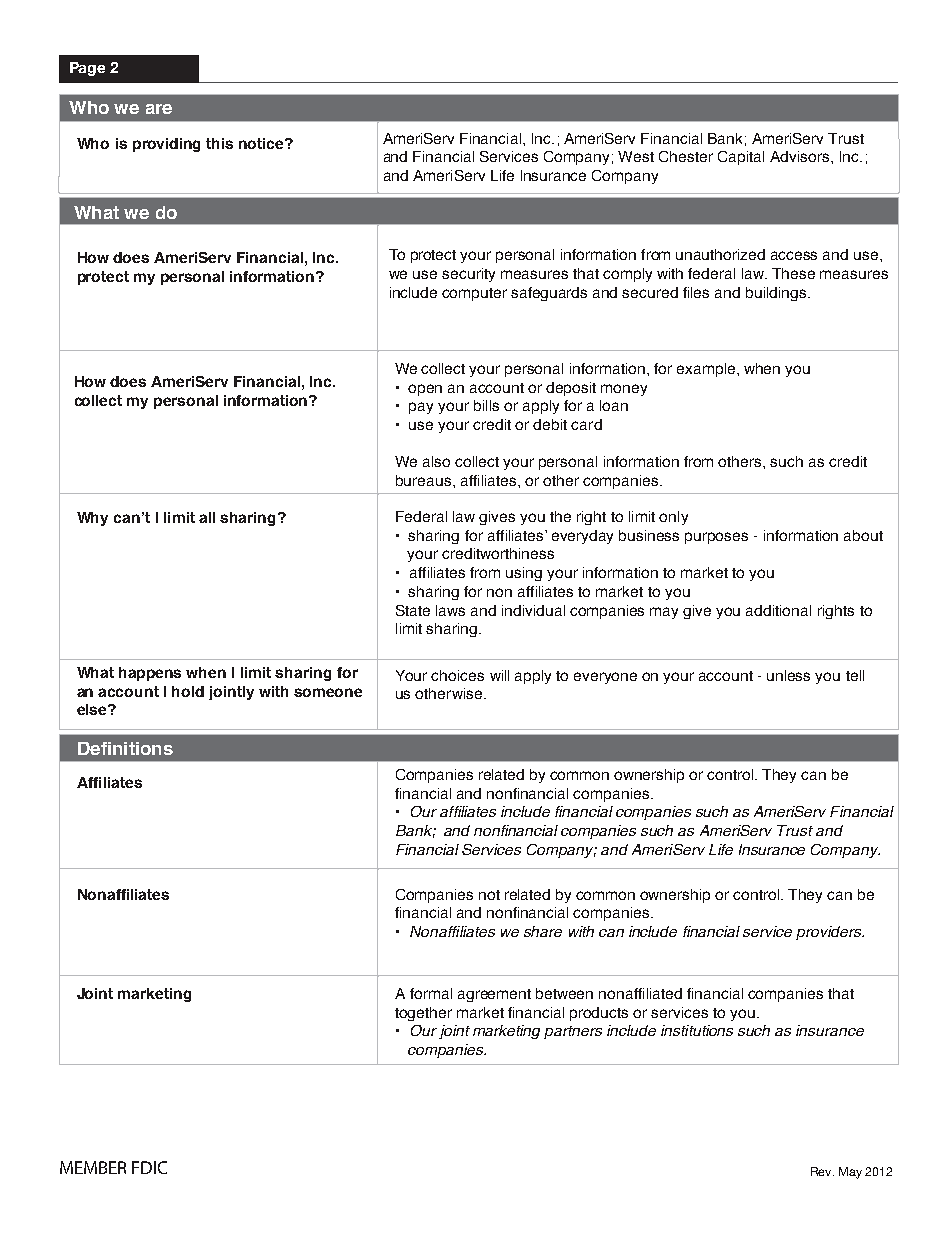 The width and height of the page is (952, 1233). Describe the element at coordinates (801, 156) in the page. I see `Advisors` at that location.
